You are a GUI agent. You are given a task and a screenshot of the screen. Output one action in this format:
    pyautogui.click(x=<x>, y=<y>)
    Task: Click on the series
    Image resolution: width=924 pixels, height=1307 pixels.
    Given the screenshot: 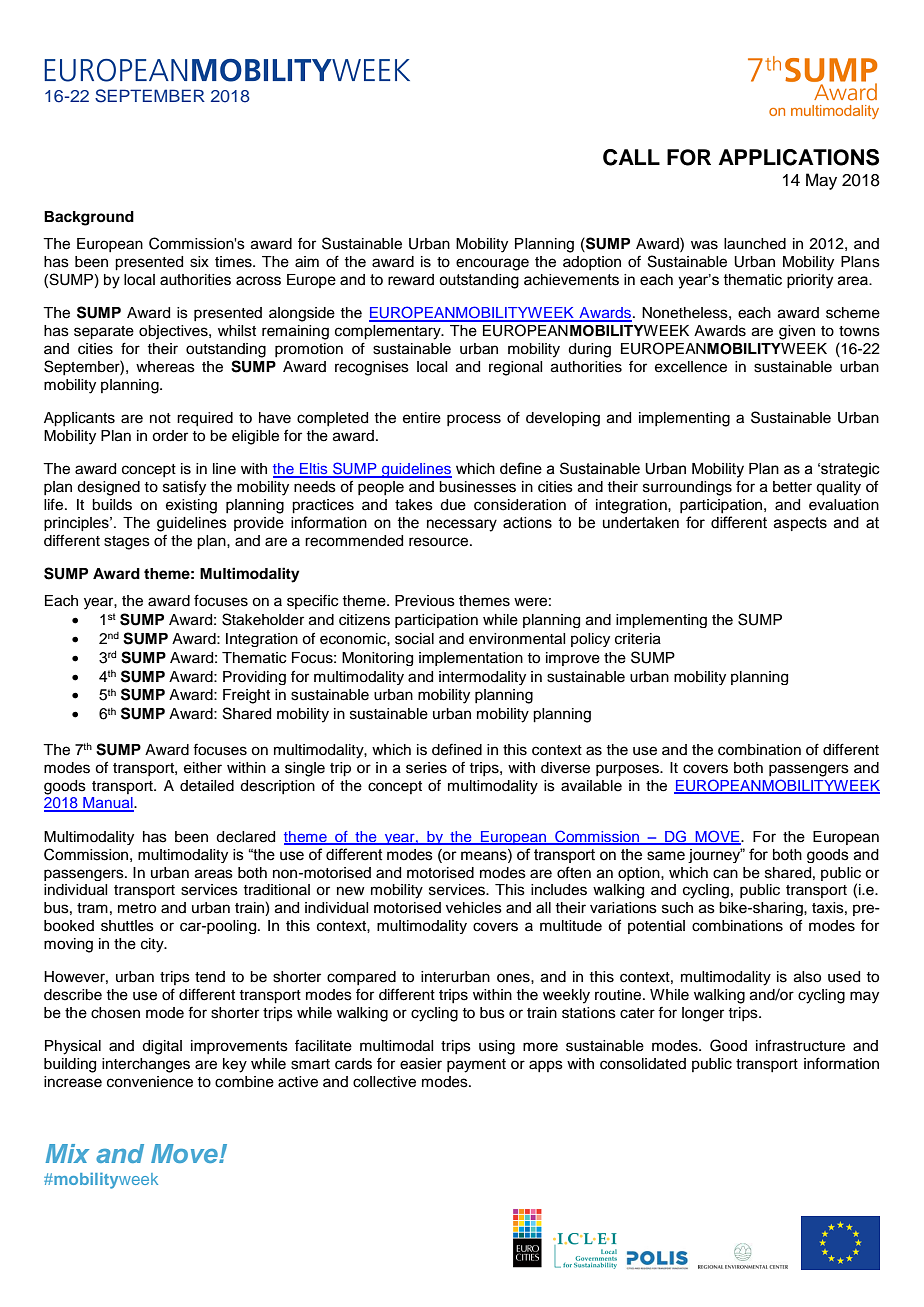 What is the action you would take?
    pyautogui.click(x=426, y=768)
